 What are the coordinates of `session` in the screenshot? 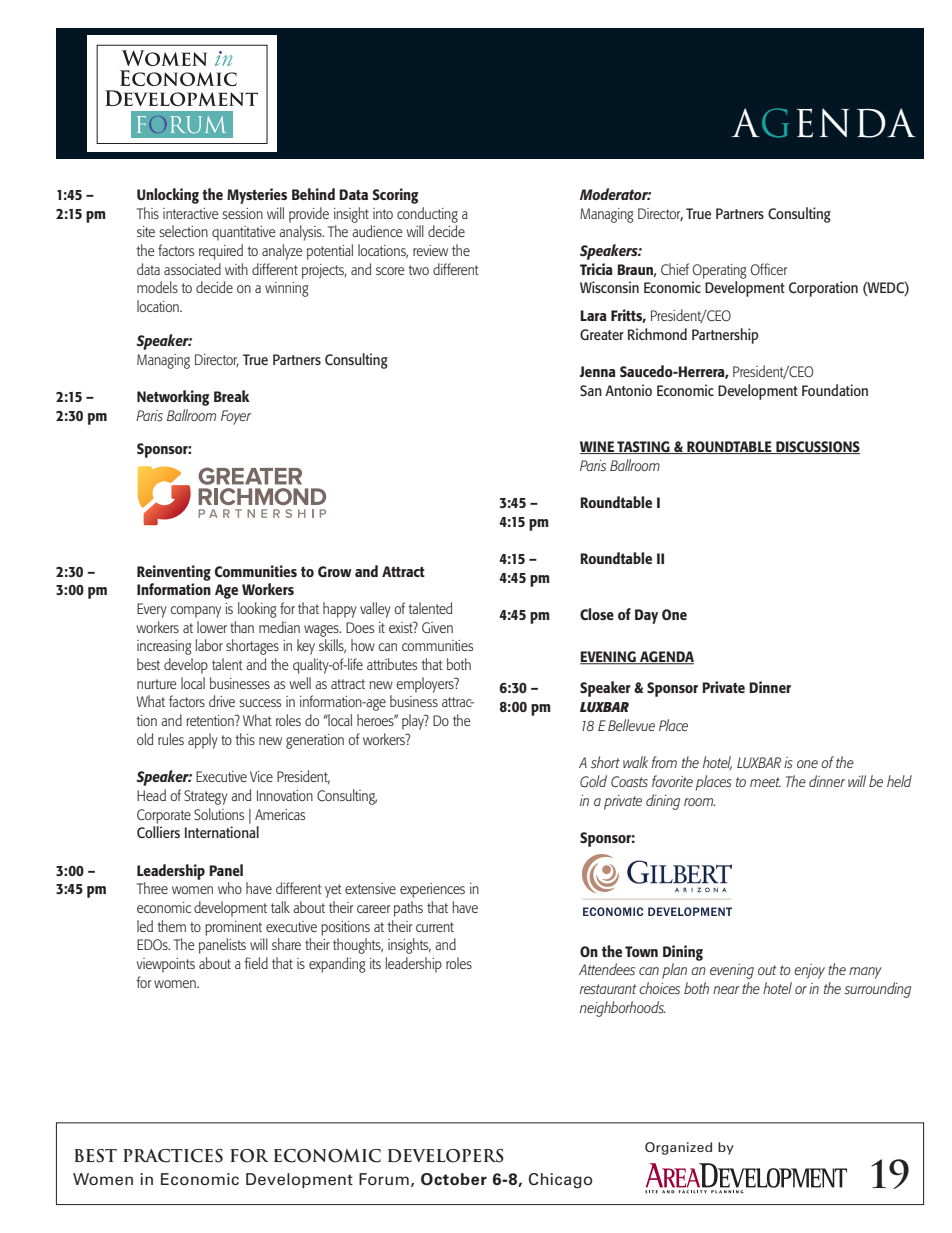 It's located at (242, 213).
